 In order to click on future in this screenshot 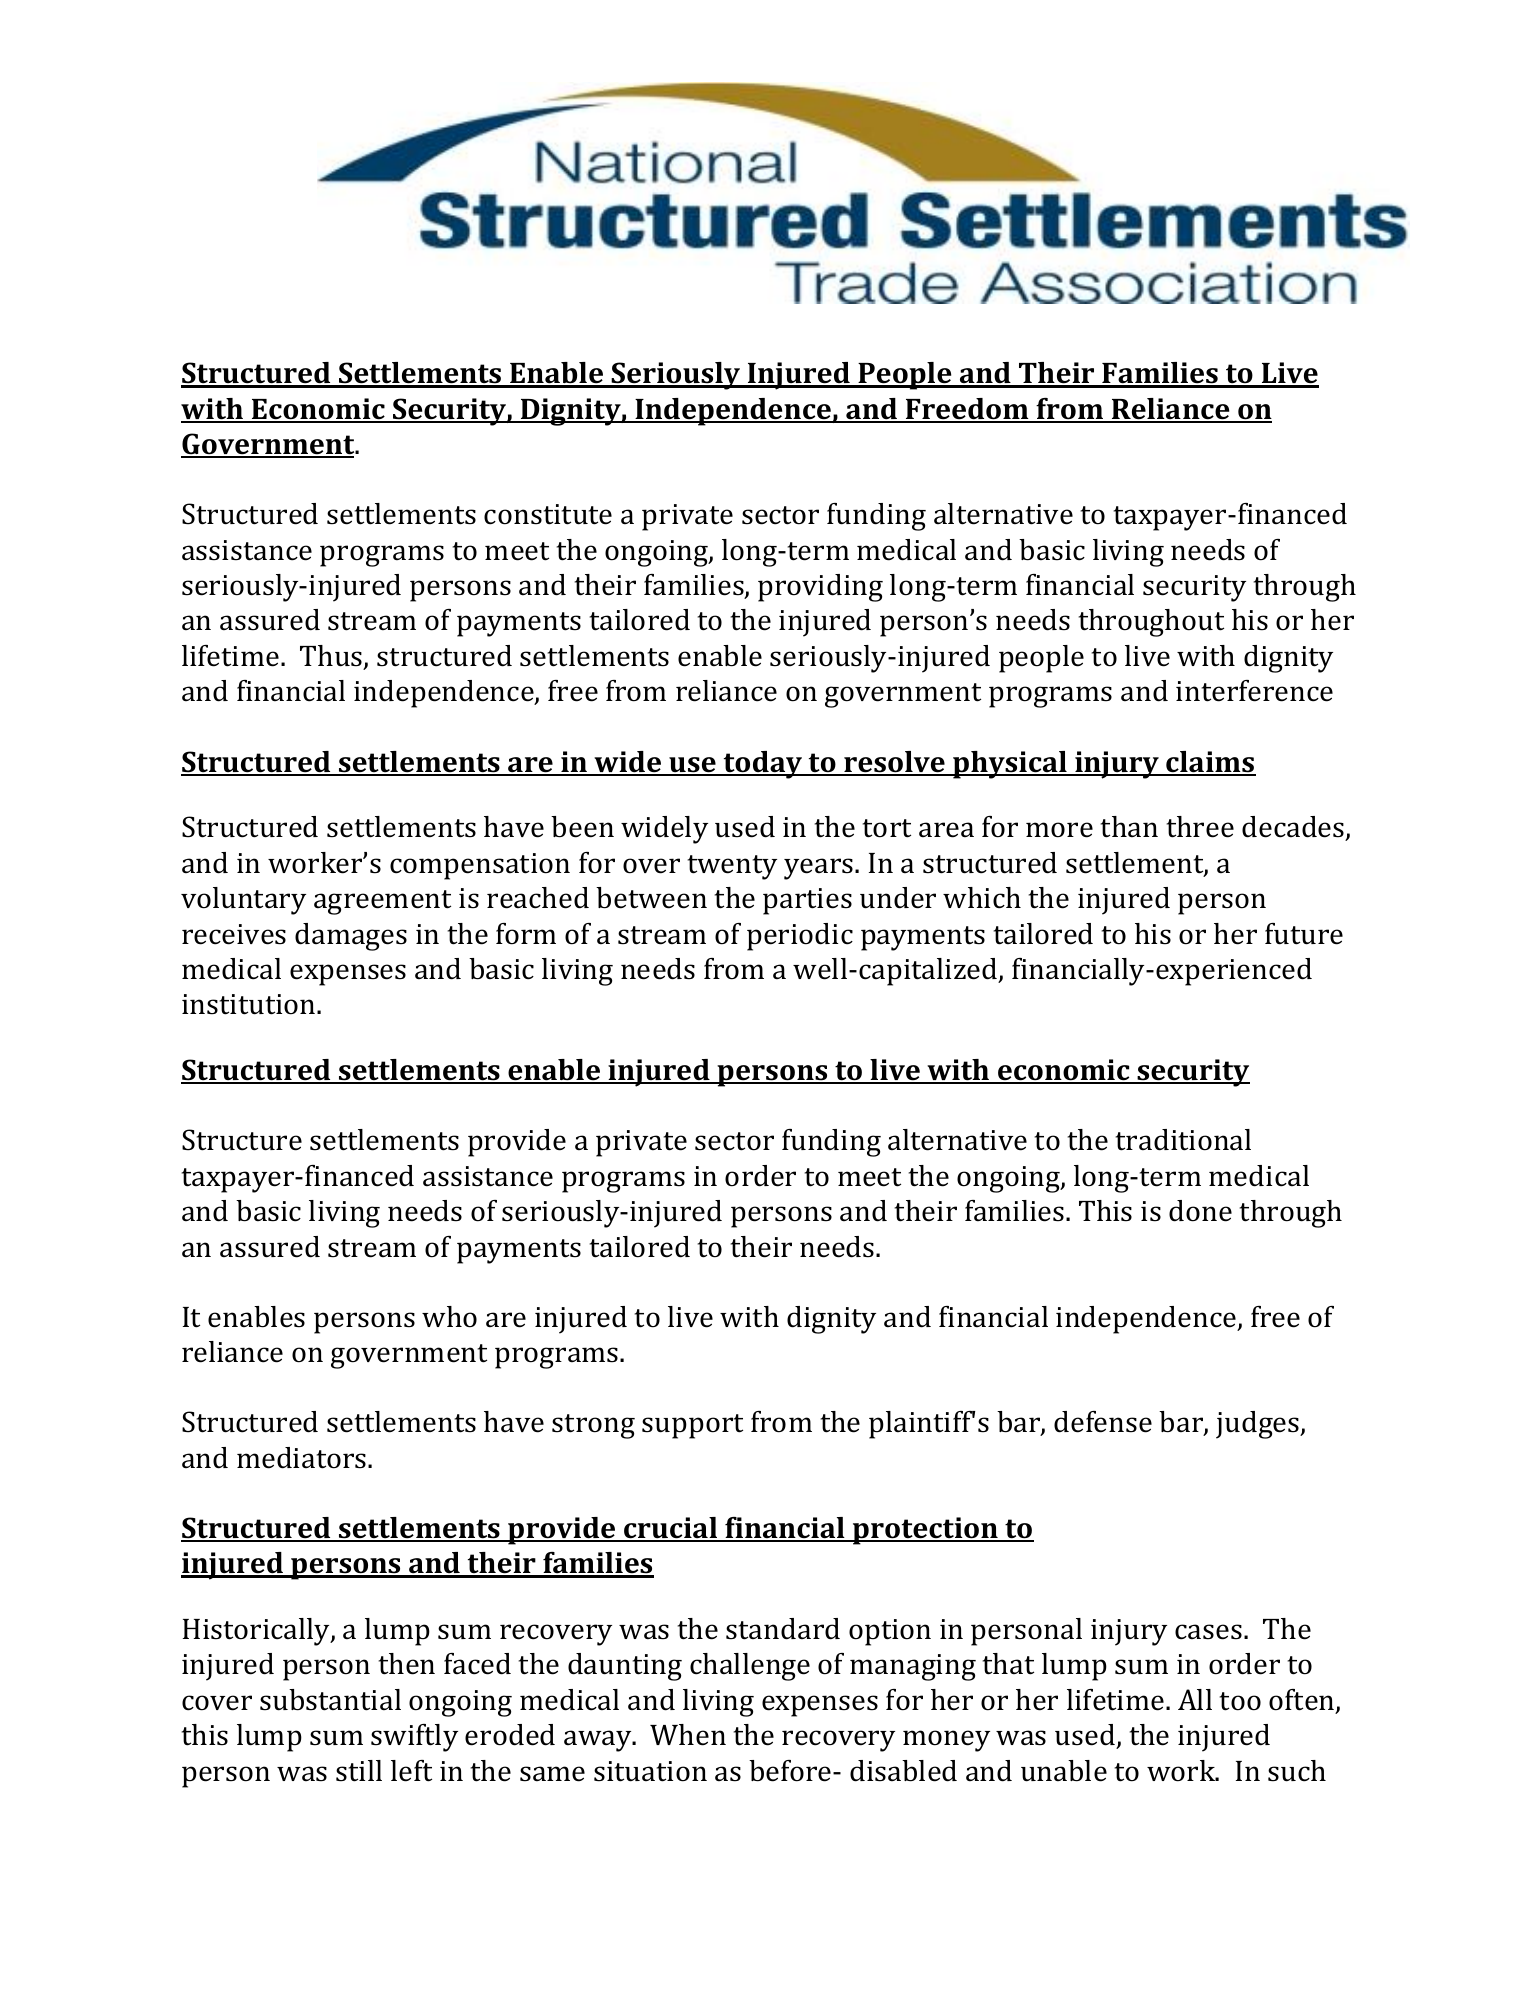, I will do `click(1304, 934)`.
